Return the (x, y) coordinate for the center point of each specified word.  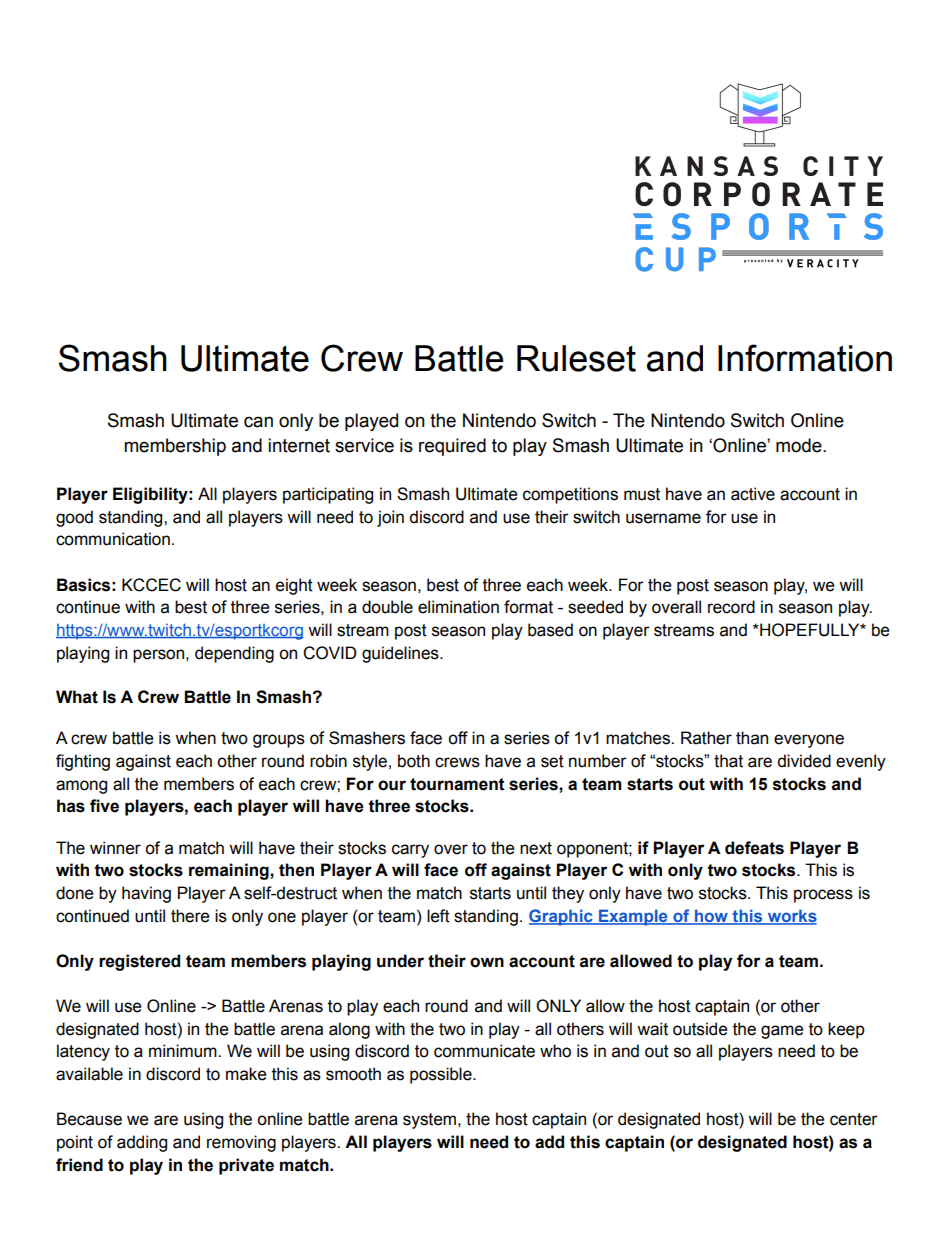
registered (139, 962)
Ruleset (576, 358)
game (782, 1032)
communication (113, 539)
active (753, 494)
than (752, 738)
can (258, 422)
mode (800, 445)
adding (142, 1143)
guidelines (401, 654)
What (77, 697)
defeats (754, 848)
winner (115, 848)
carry (410, 851)
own (487, 962)
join (390, 518)
